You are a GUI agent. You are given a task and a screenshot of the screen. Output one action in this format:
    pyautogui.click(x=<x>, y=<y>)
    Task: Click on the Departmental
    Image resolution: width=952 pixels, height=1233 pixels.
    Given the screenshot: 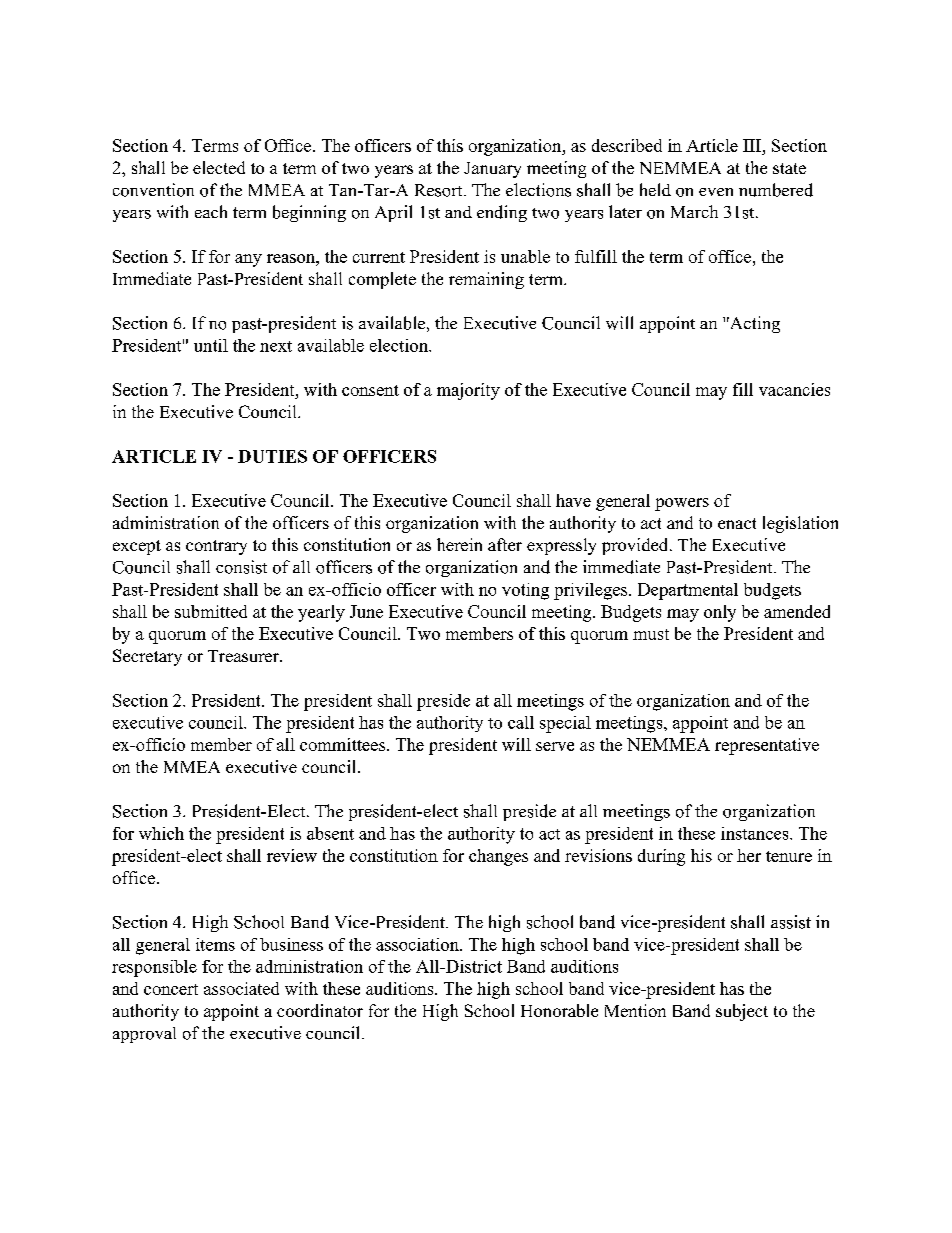 What is the action you would take?
    pyautogui.click(x=688, y=591)
